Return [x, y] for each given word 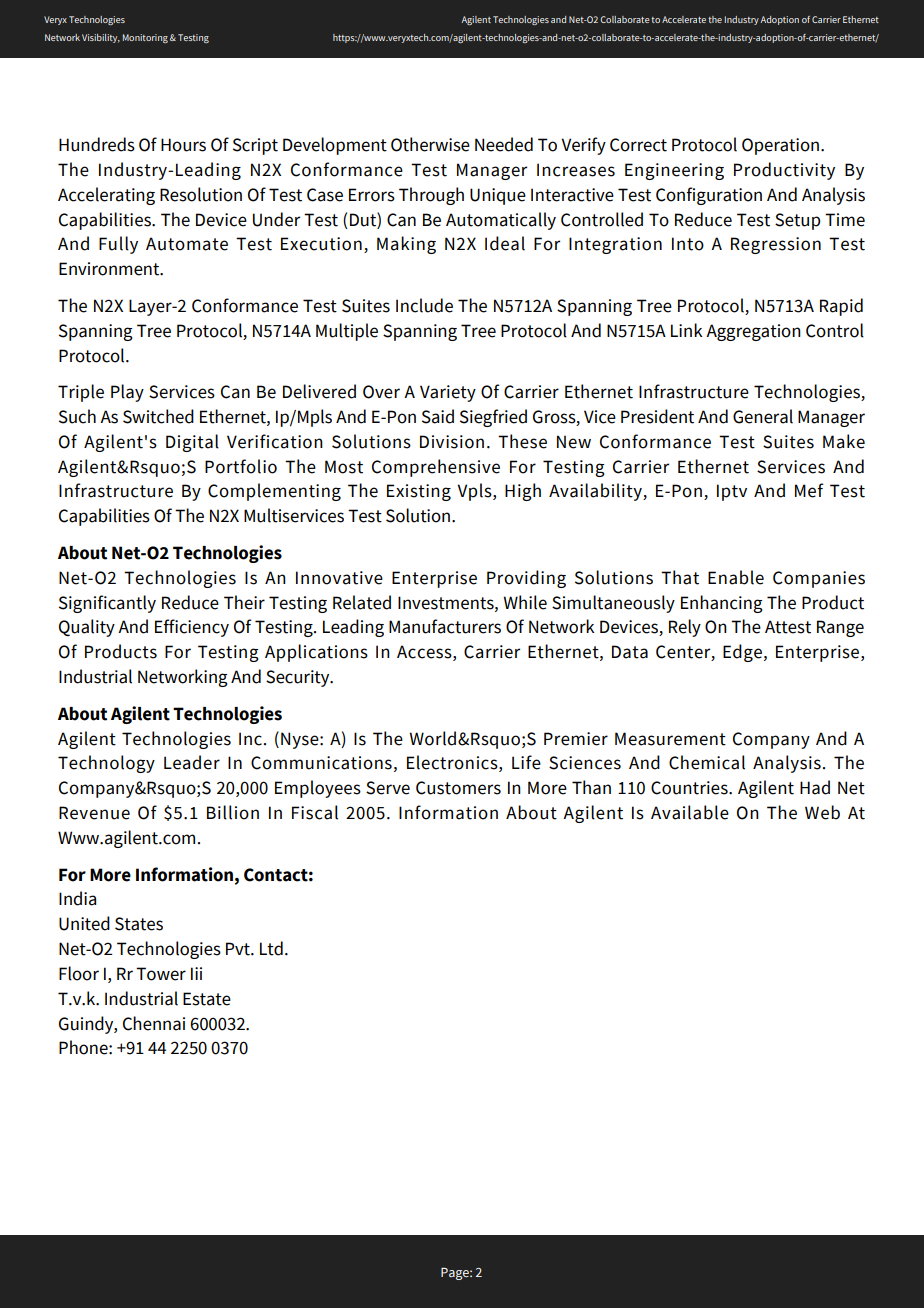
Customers [458, 788]
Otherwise [430, 144]
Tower [161, 974]
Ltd [271, 948]
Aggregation [753, 332]
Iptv [732, 492]
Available [690, 812]
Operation [780, 146]
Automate [187, 244]
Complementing [274, 492]
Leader [192, 762]
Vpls [475, 492]
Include [424, 305]
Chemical [707, 762]
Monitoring [145, 38]
